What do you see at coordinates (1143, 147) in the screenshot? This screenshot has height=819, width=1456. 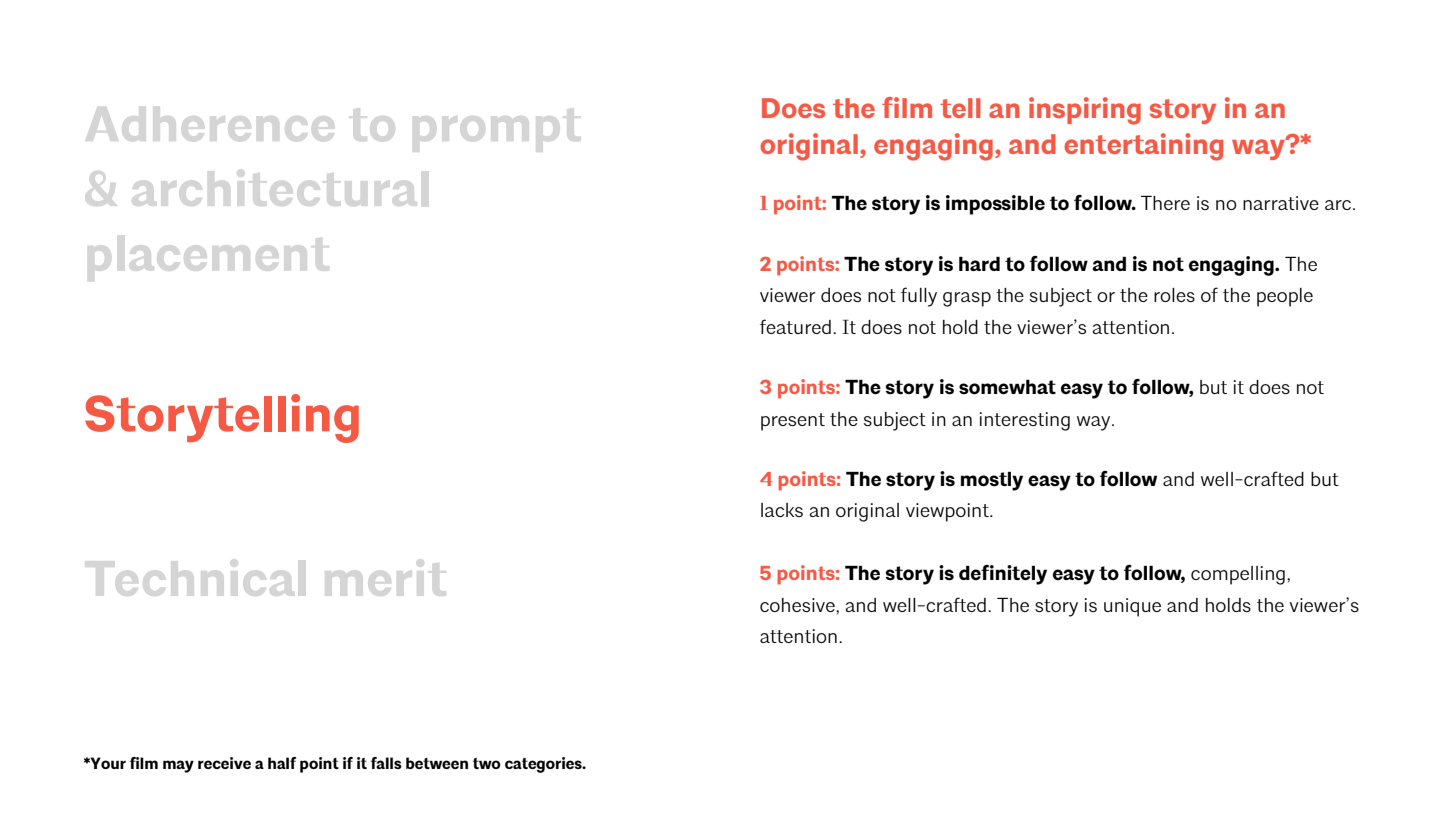 I see `entertaining` at bounding box center [1143, 147].
